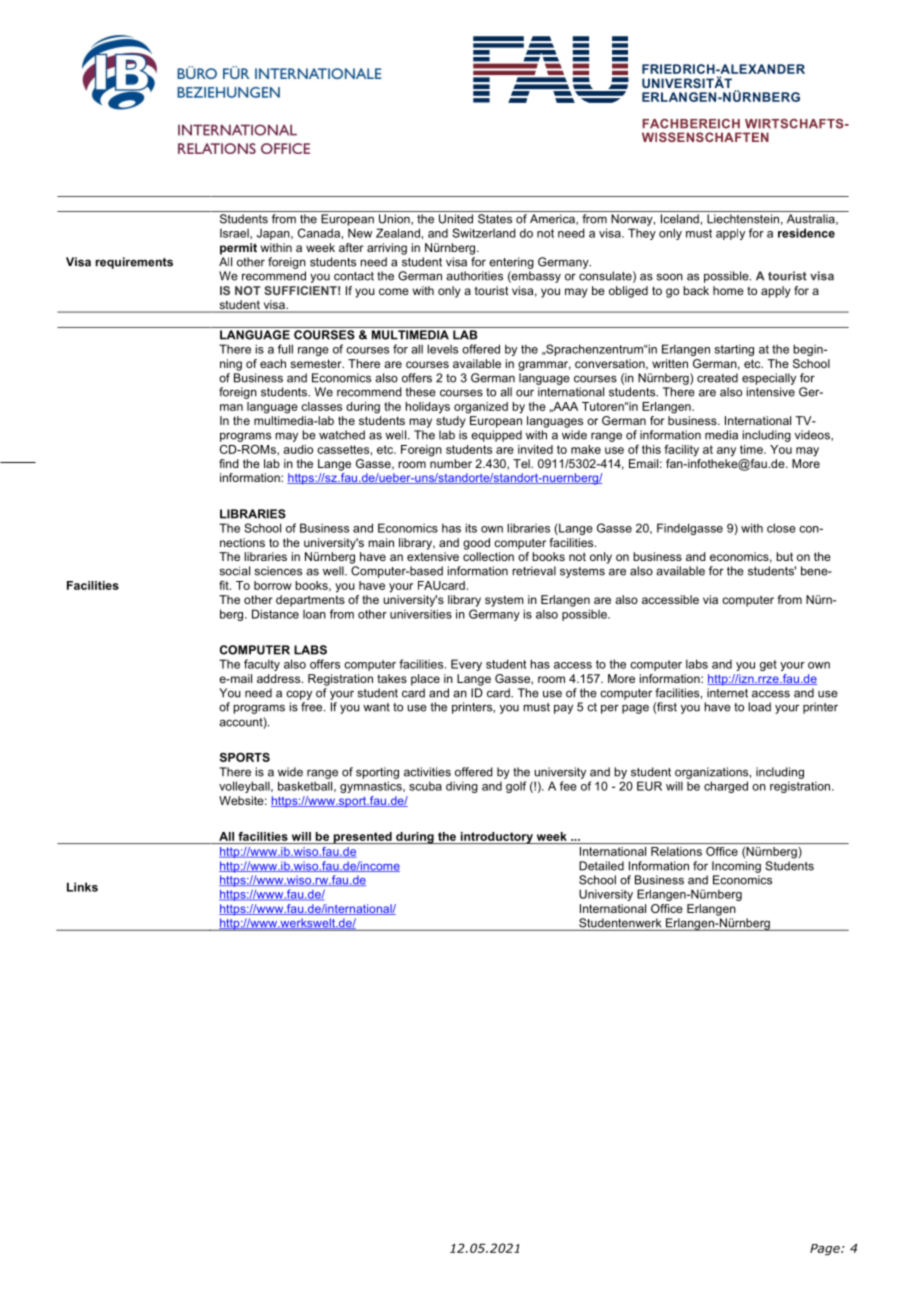 The image size is (924, 1308). What do you see at coordinates (299, 695) in the document?
I see `copy` at bounding box center [299, 695].
